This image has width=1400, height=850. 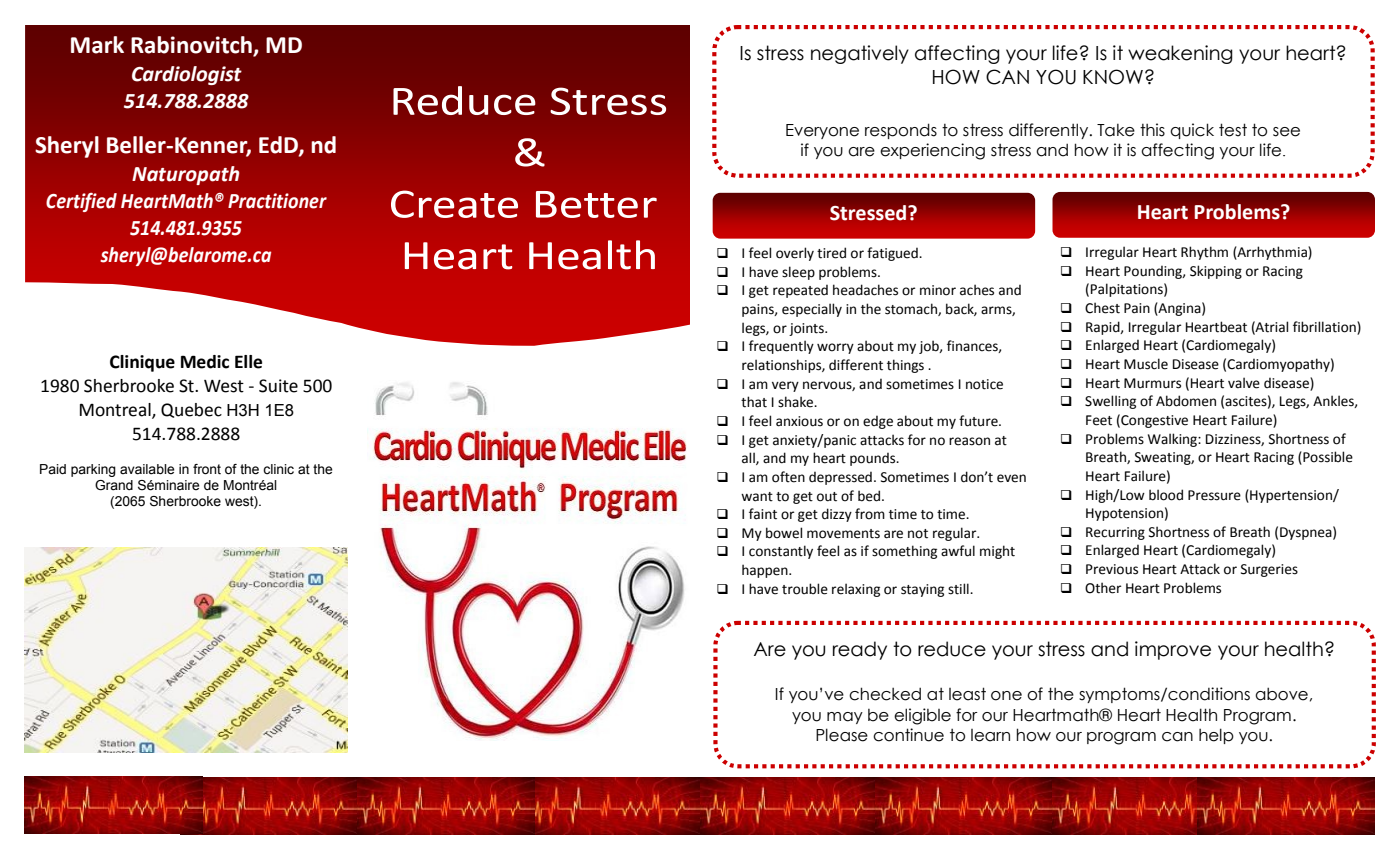 I want to click on Suite, so click(x=278, y=386).
